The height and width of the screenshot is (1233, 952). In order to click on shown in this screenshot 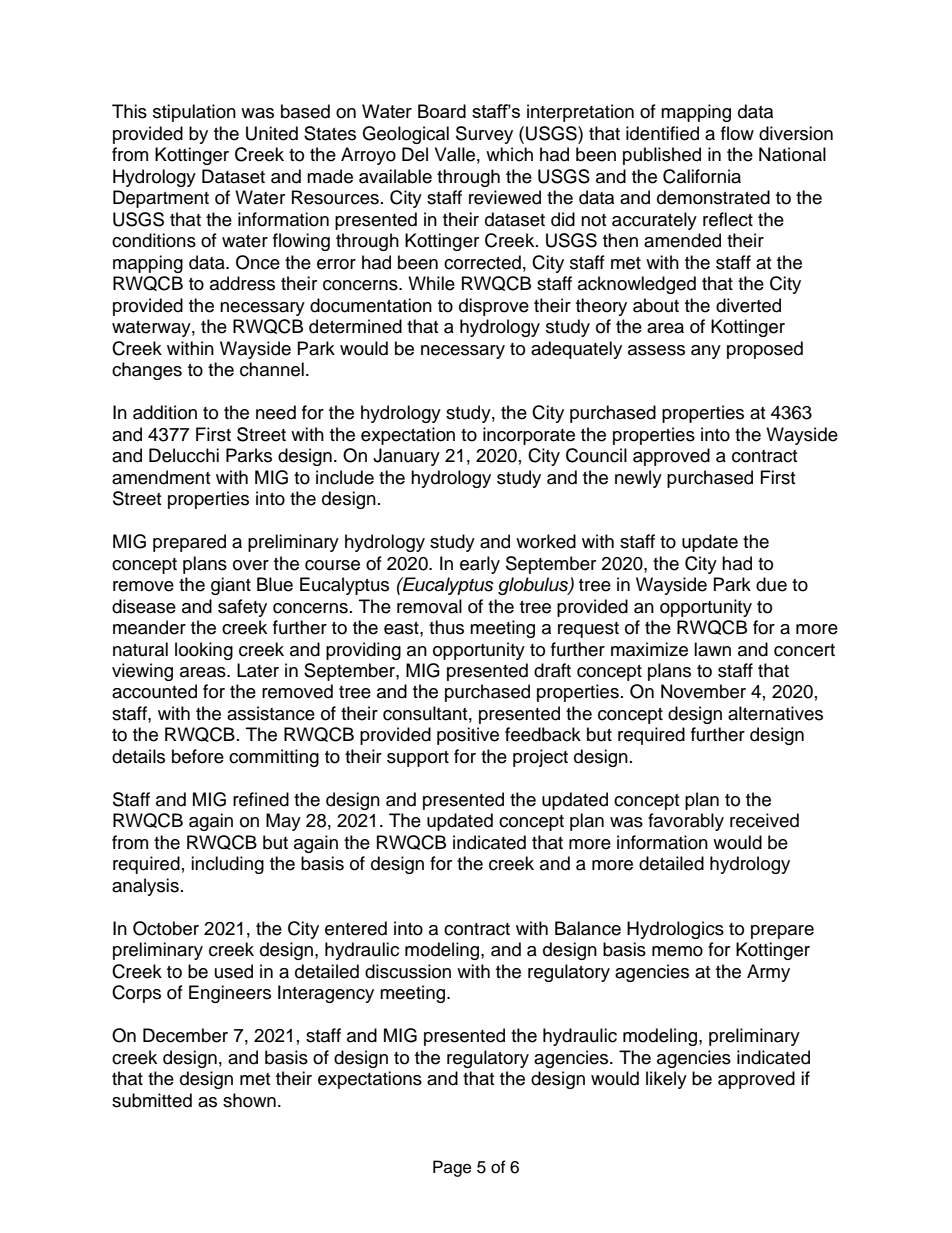, I will do `click(249, 1100)`.
